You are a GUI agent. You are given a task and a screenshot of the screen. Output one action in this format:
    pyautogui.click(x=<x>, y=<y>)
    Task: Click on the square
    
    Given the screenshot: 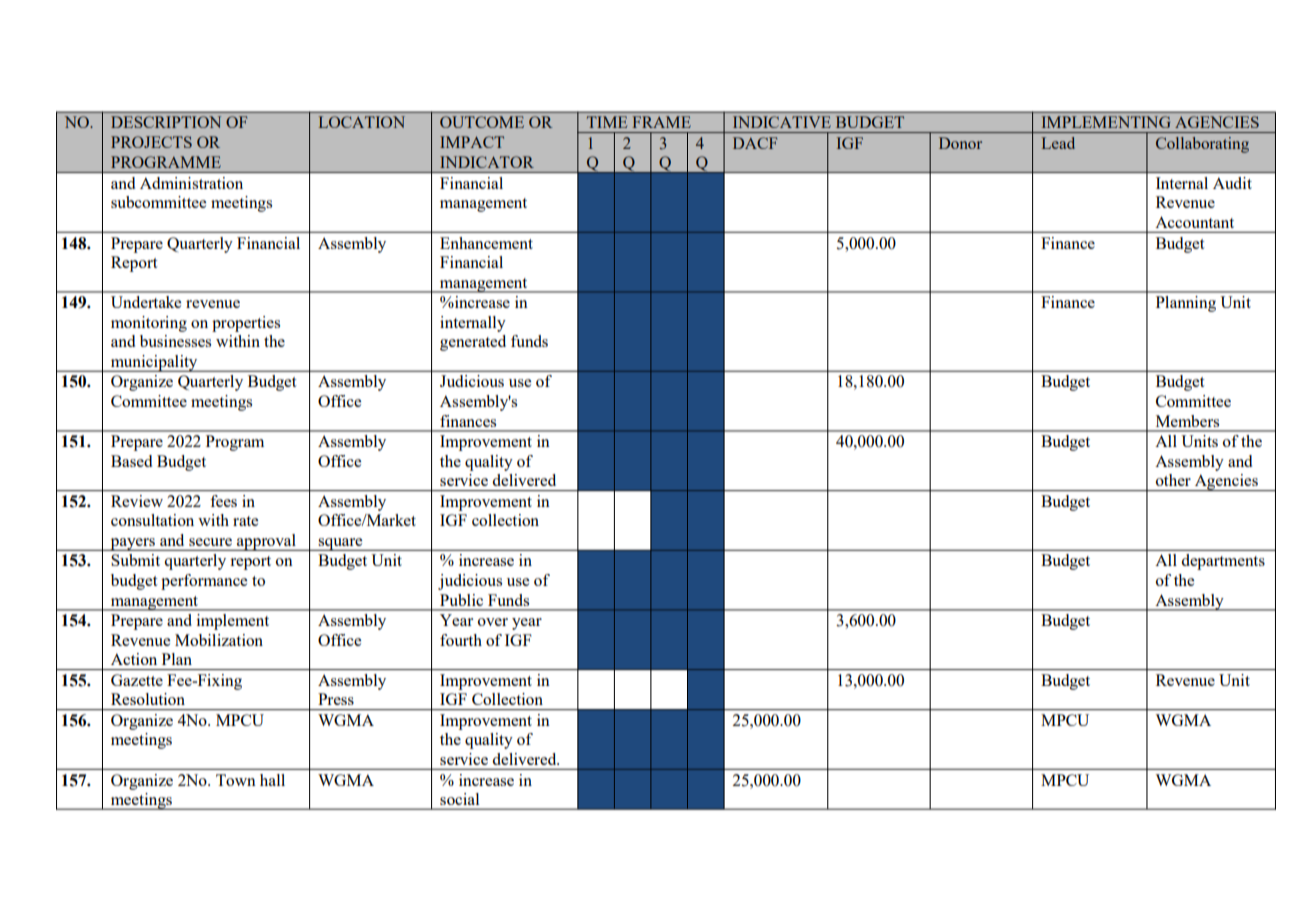 What is the action you would take?
    pyautogui.click(x=340, y=544)
